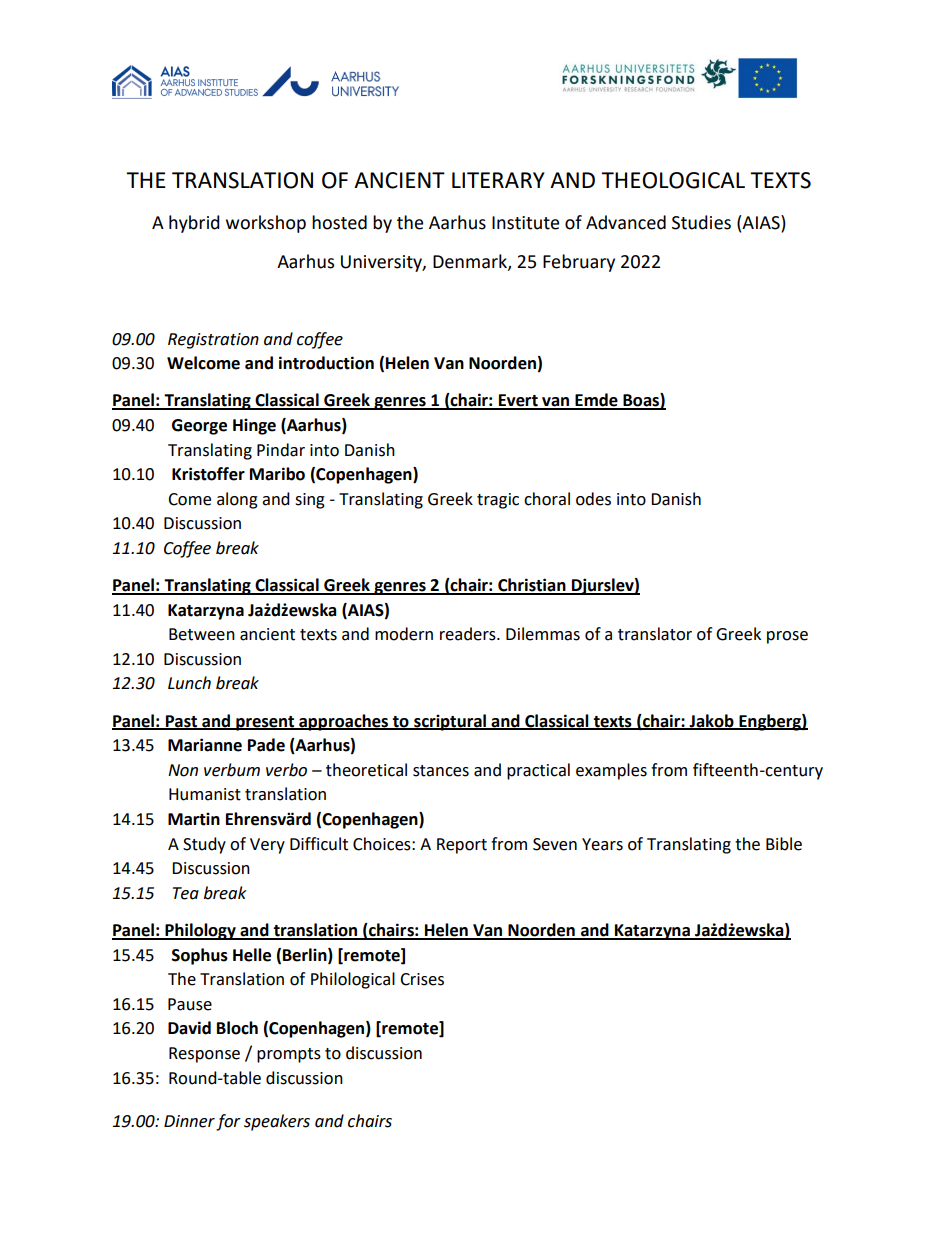 The width and height of the screenshot is (952, 1233). What do you see at coordinates (701, 222) in the screenshot?
I see `Studies` at bounding box center [701, 222].
